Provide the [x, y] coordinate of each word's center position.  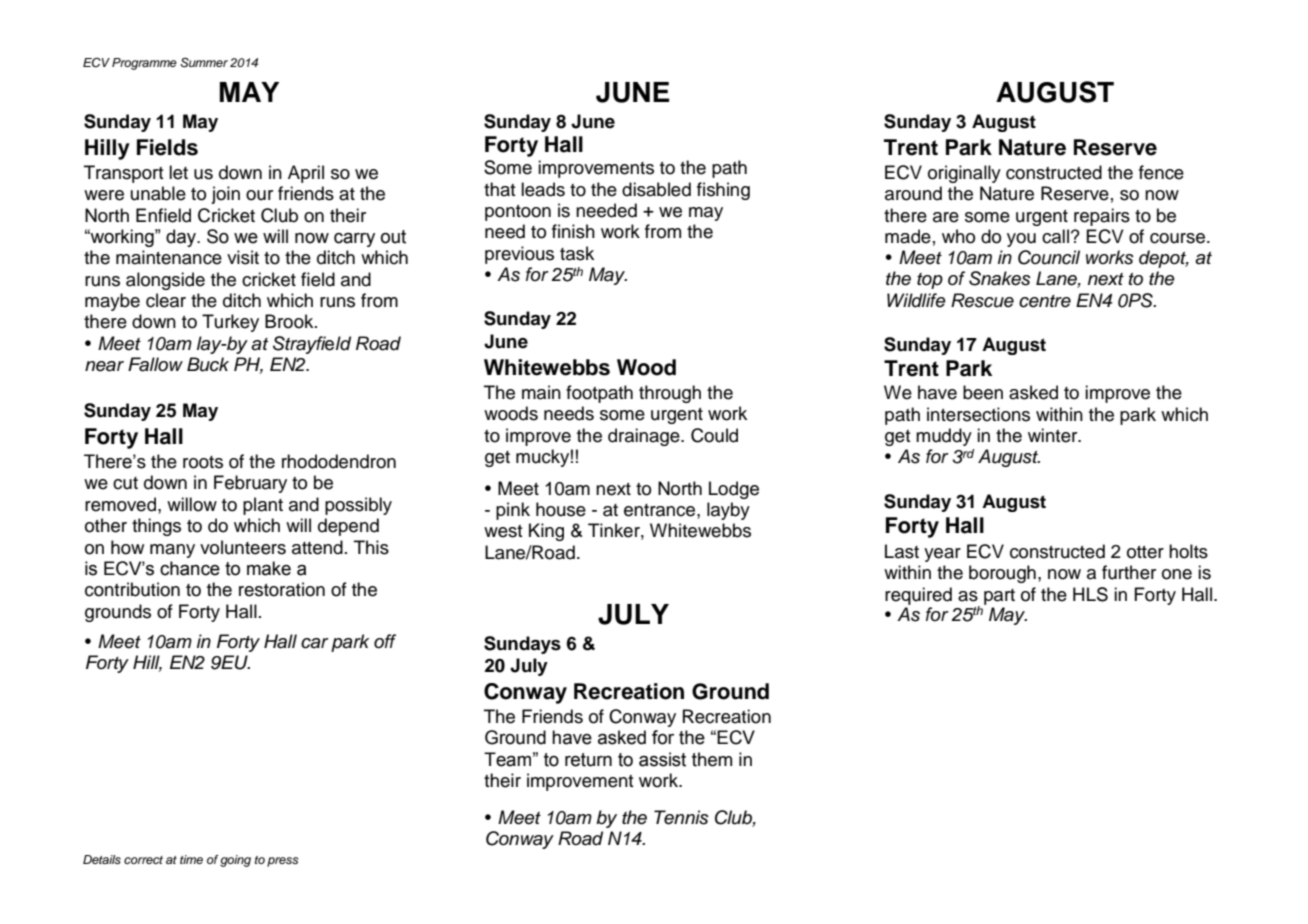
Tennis [681, 817]
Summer [204, 63]
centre [1045, 301]
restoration [282, 589]
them [712, 759]
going [235, 861]
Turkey [230, 323]
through [670, 394]
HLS [1090, 594]
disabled [656, 189]
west [503, 531]
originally [964, 174]
